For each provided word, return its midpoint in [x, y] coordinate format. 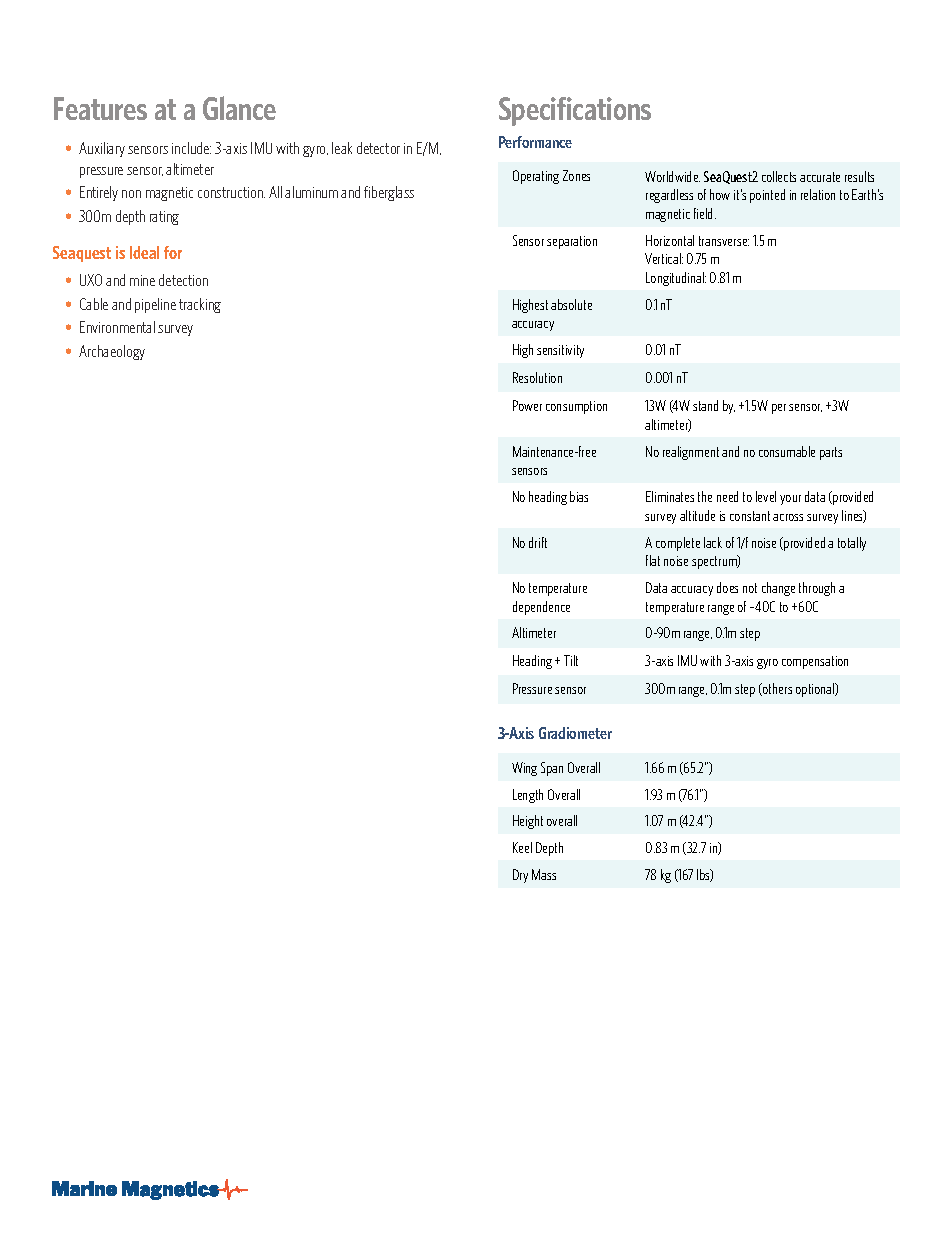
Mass [544, 874]
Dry [520, 876]
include [191, 148]
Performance [535, 142]
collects [779, 176]
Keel [522, 847]
